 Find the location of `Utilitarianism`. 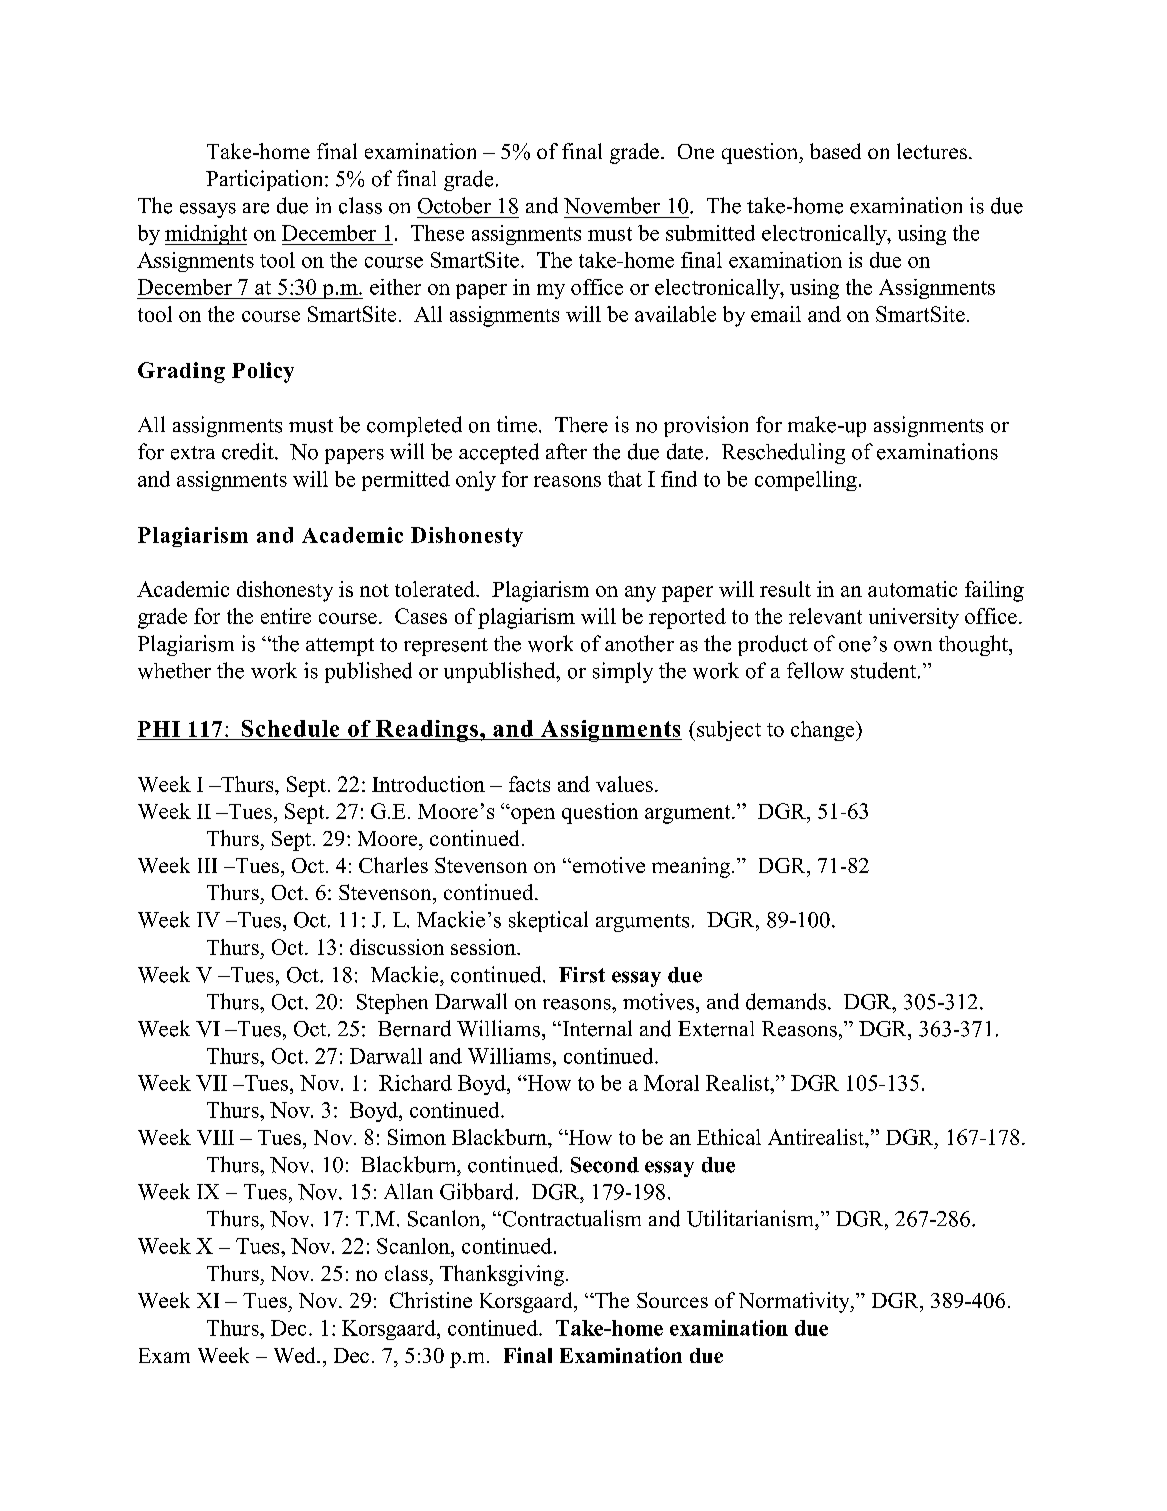

Utilitarianism is located at coordinates (751, 1218).
